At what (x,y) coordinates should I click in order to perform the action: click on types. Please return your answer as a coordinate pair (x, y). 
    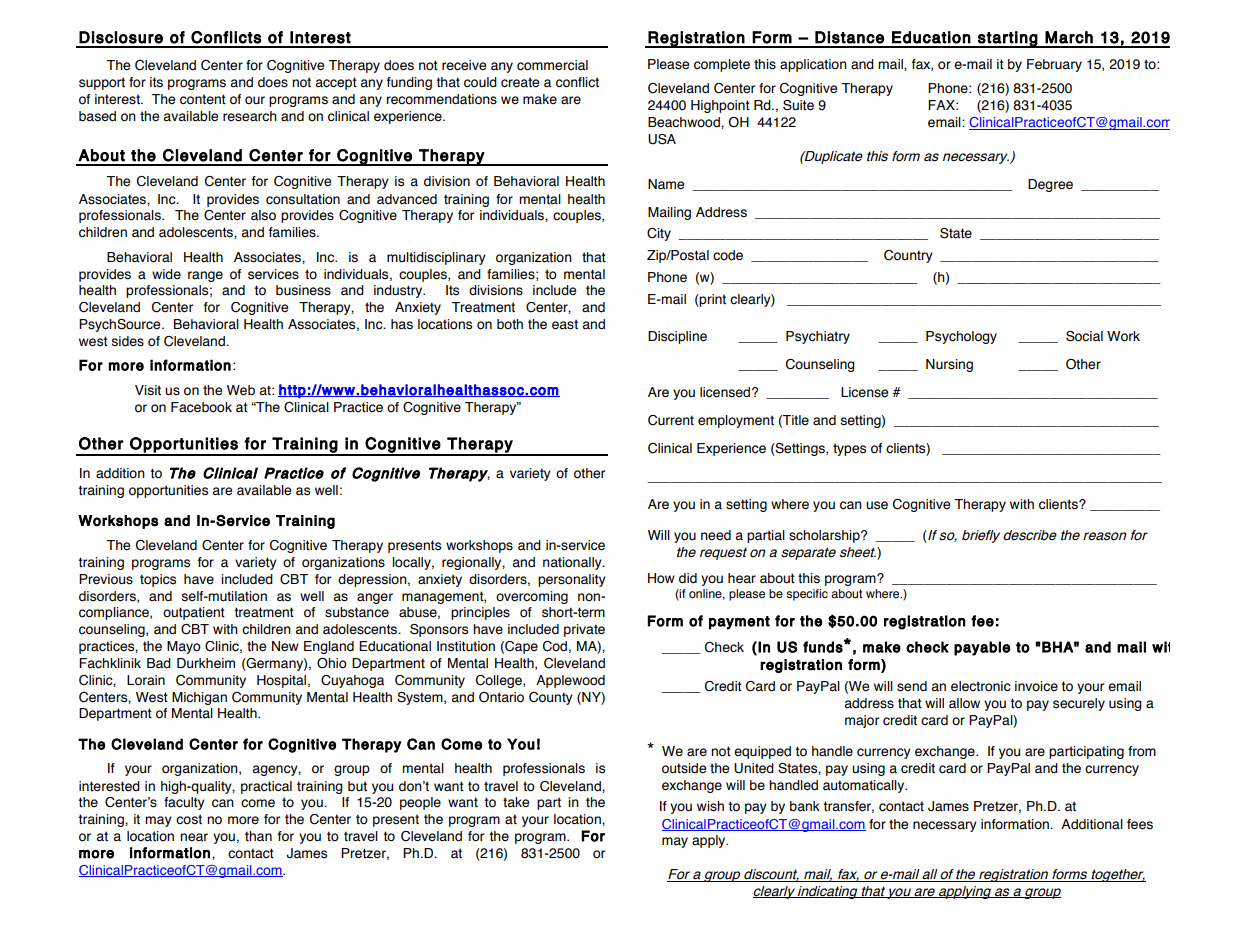
    Looking at the image, I should click on (849, 449).
